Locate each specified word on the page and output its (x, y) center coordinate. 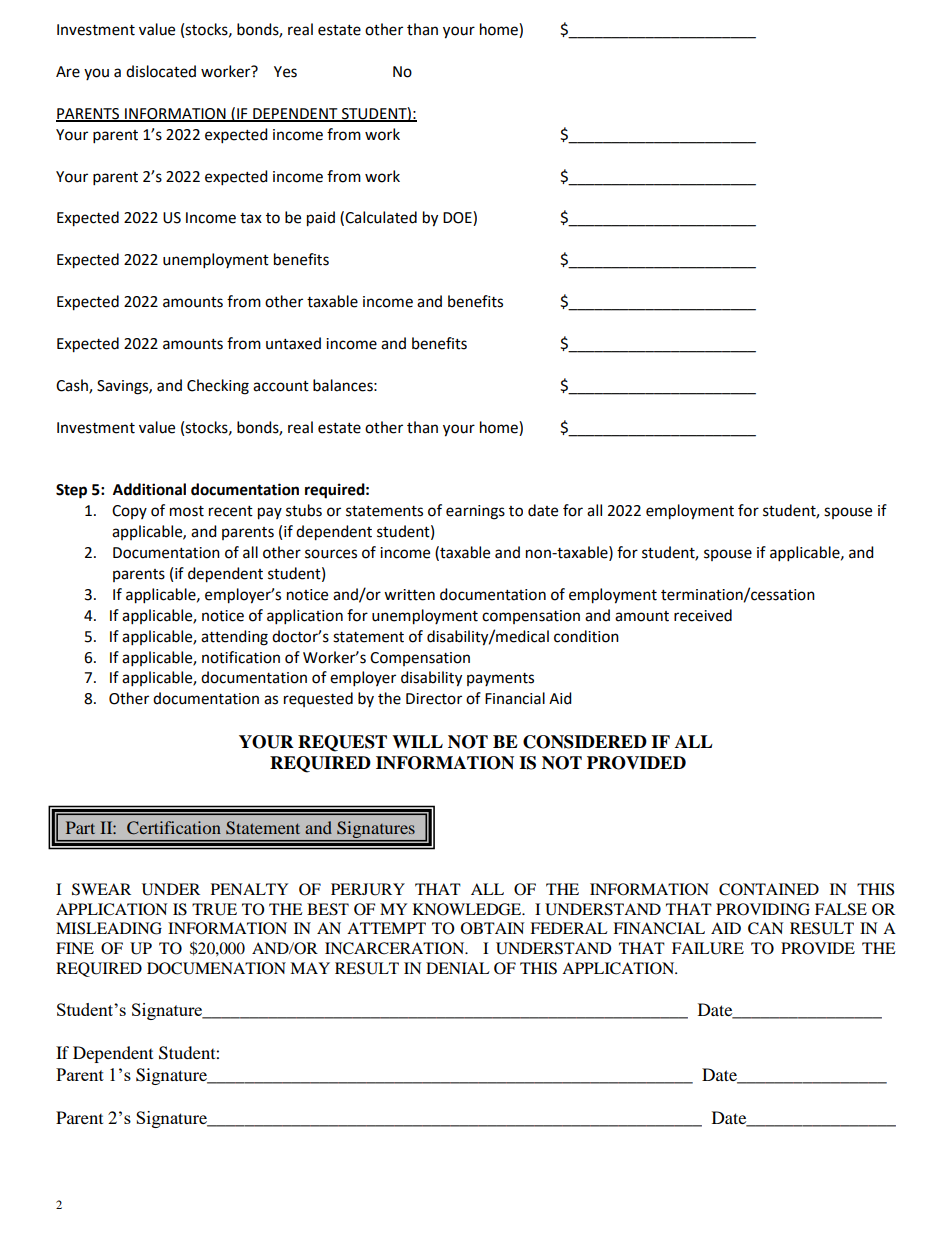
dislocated (161, 71)
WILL (417, 741)
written (409, 595)
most (187, 511)
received (703, 615)
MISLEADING (109, 928)
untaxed (293, 343)
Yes (285, 72)
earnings (475, 512)
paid (321, 219)
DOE (458, 218)
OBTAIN (493, 928)
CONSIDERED (585, 742)
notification (241, 657)
